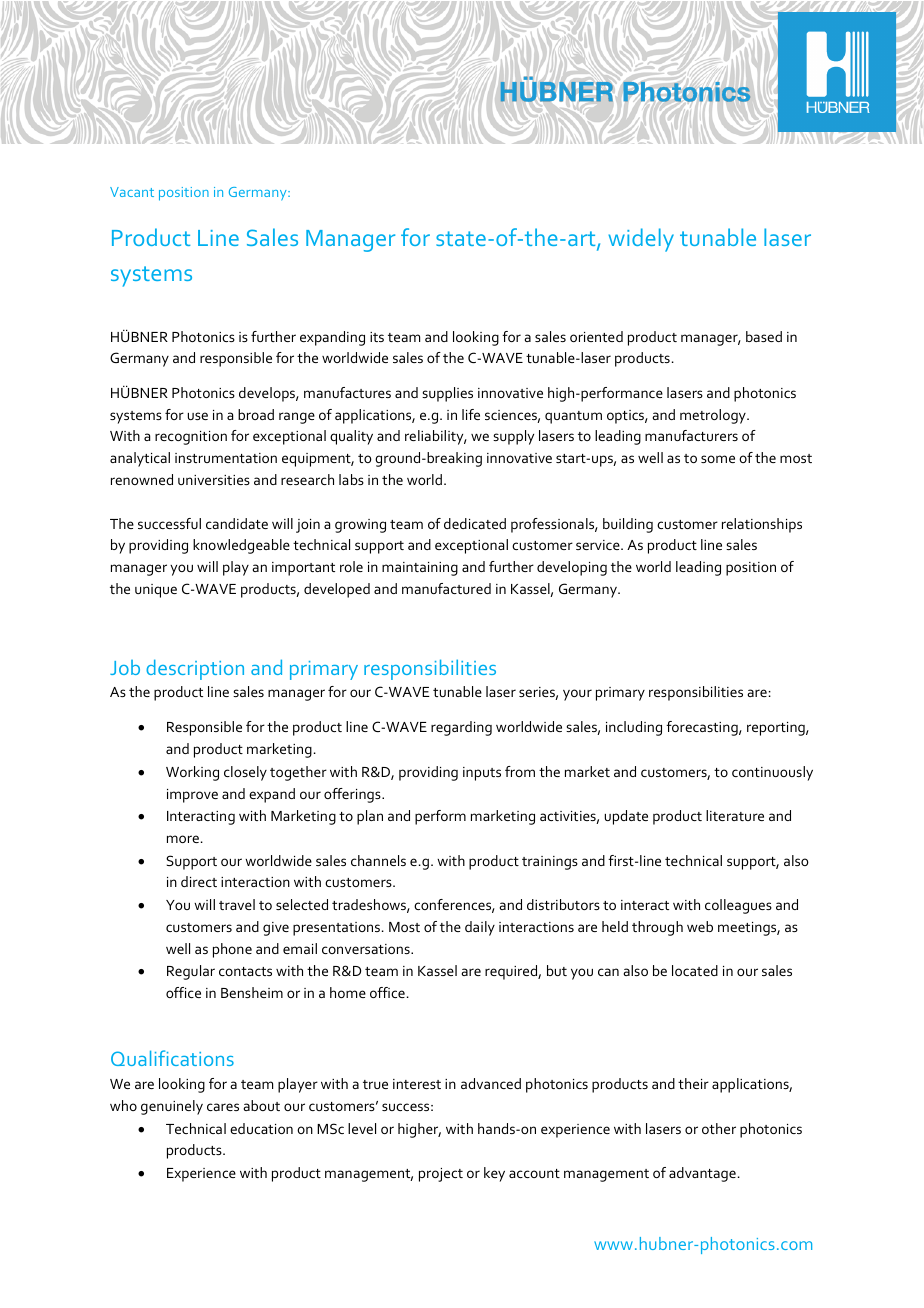  What do you see at coordinates (441, 1175) in the screenshot?
I see `project` at bounding box center [441, 1175].
